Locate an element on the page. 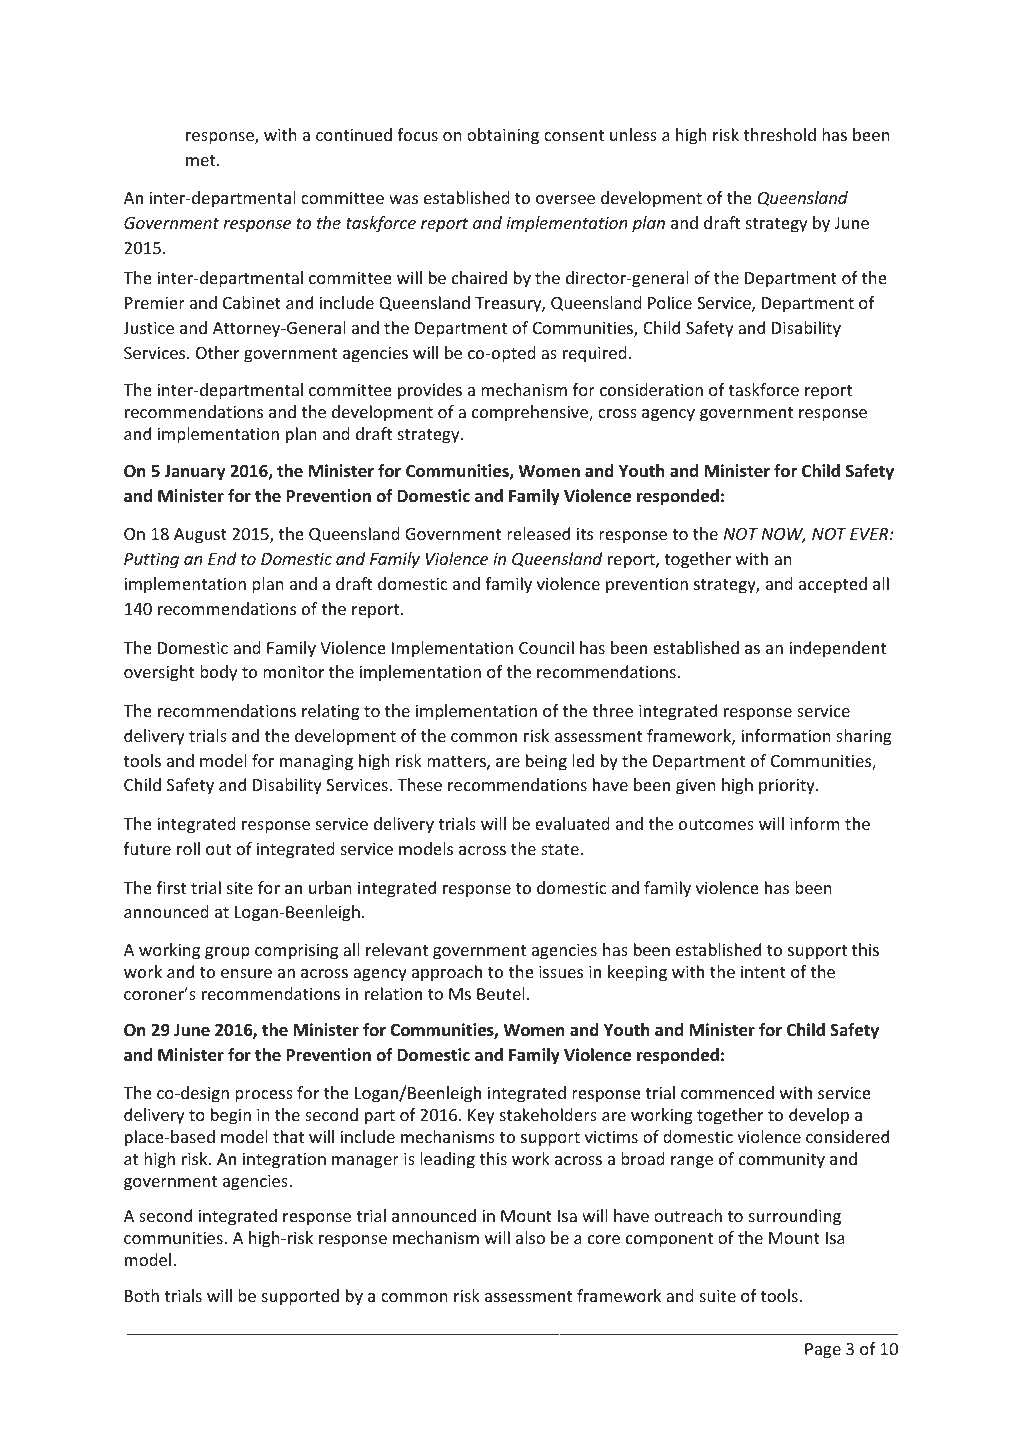 The height and width of the document is (1445, 1022). body is located at coordinates (218, 673).
